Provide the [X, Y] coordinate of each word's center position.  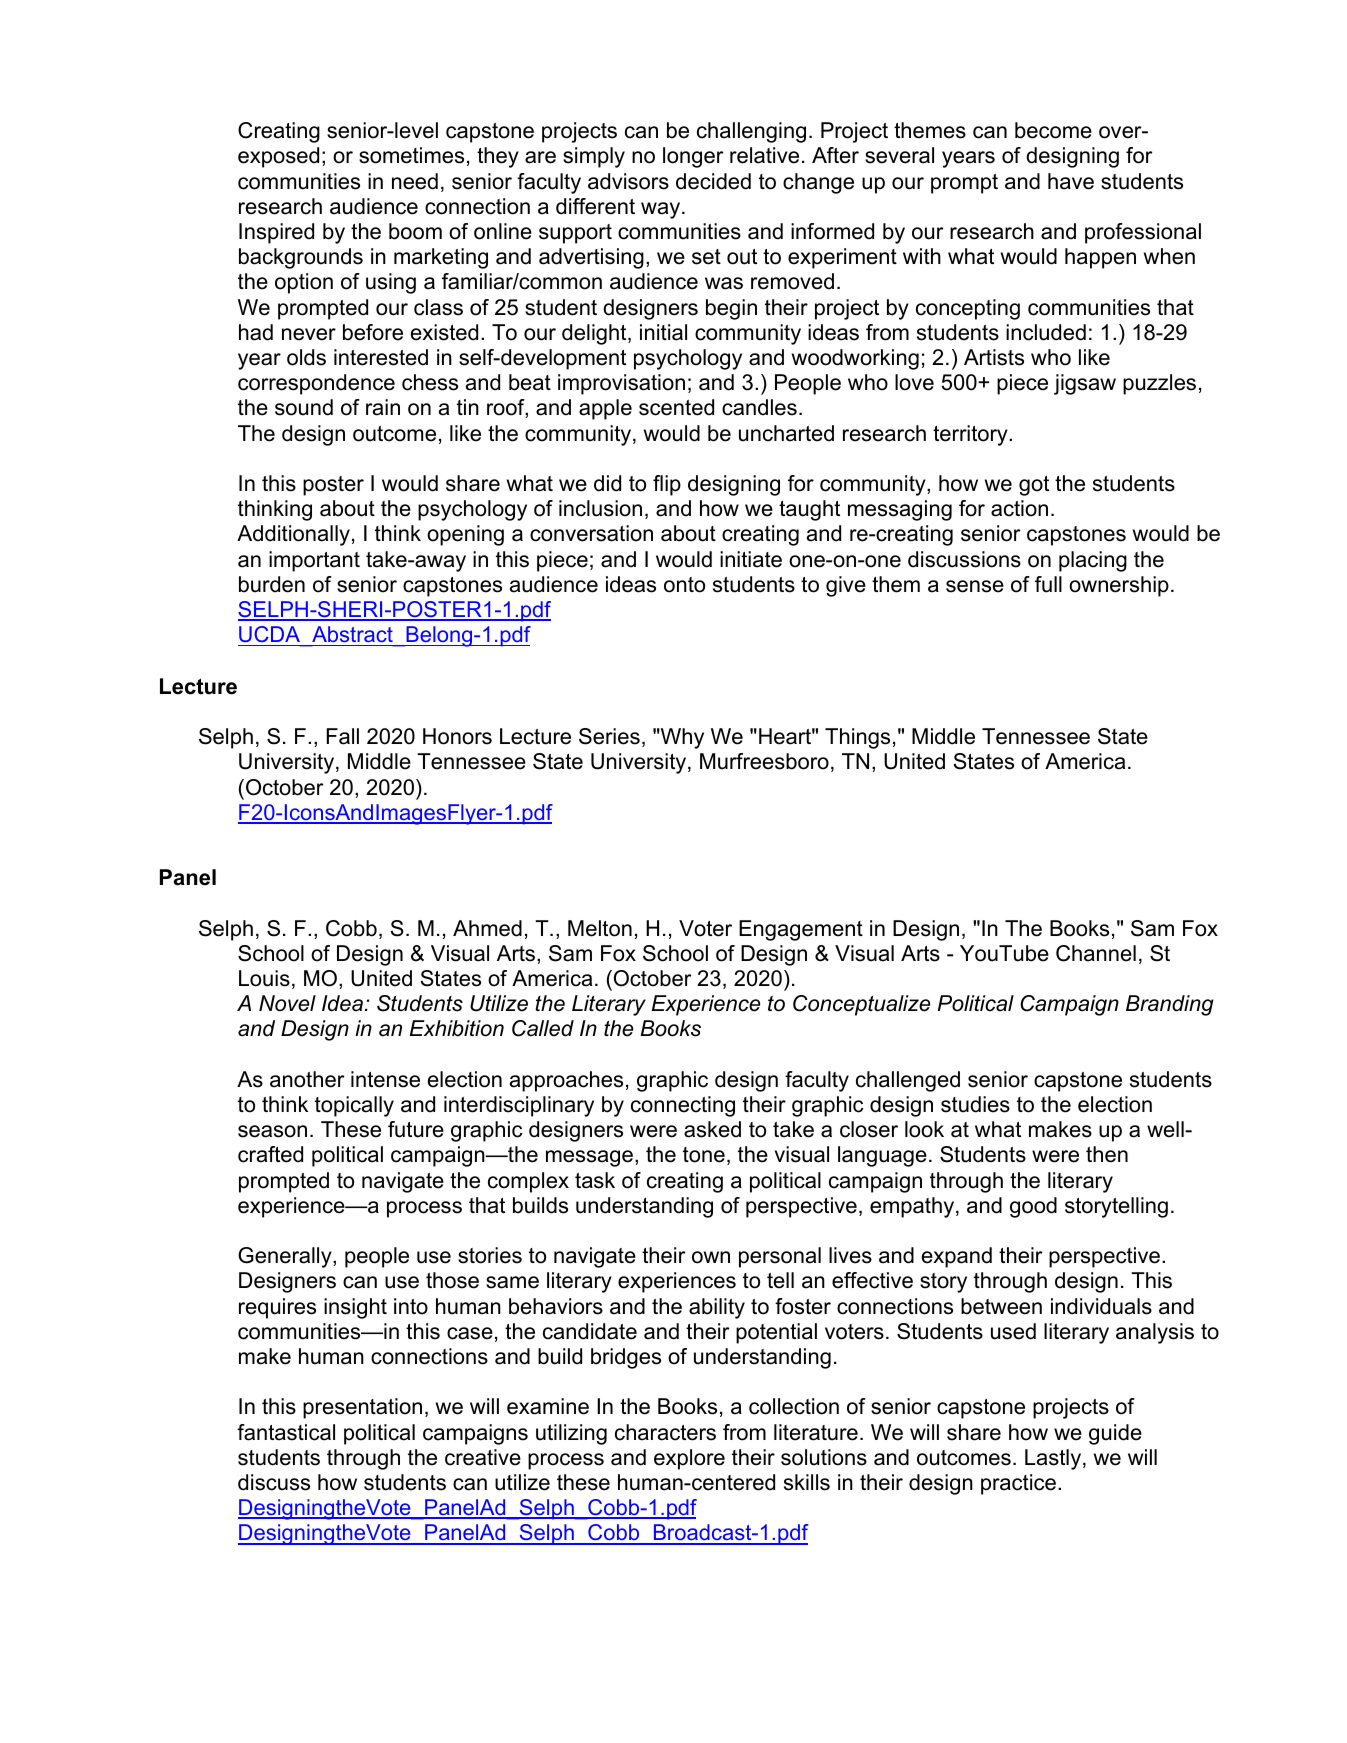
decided [713, 181]
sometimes [411, 155]
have [1071, 181]
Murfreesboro [764, 761]
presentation [362, 1408]
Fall [343, 736]
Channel [1096, 953]
